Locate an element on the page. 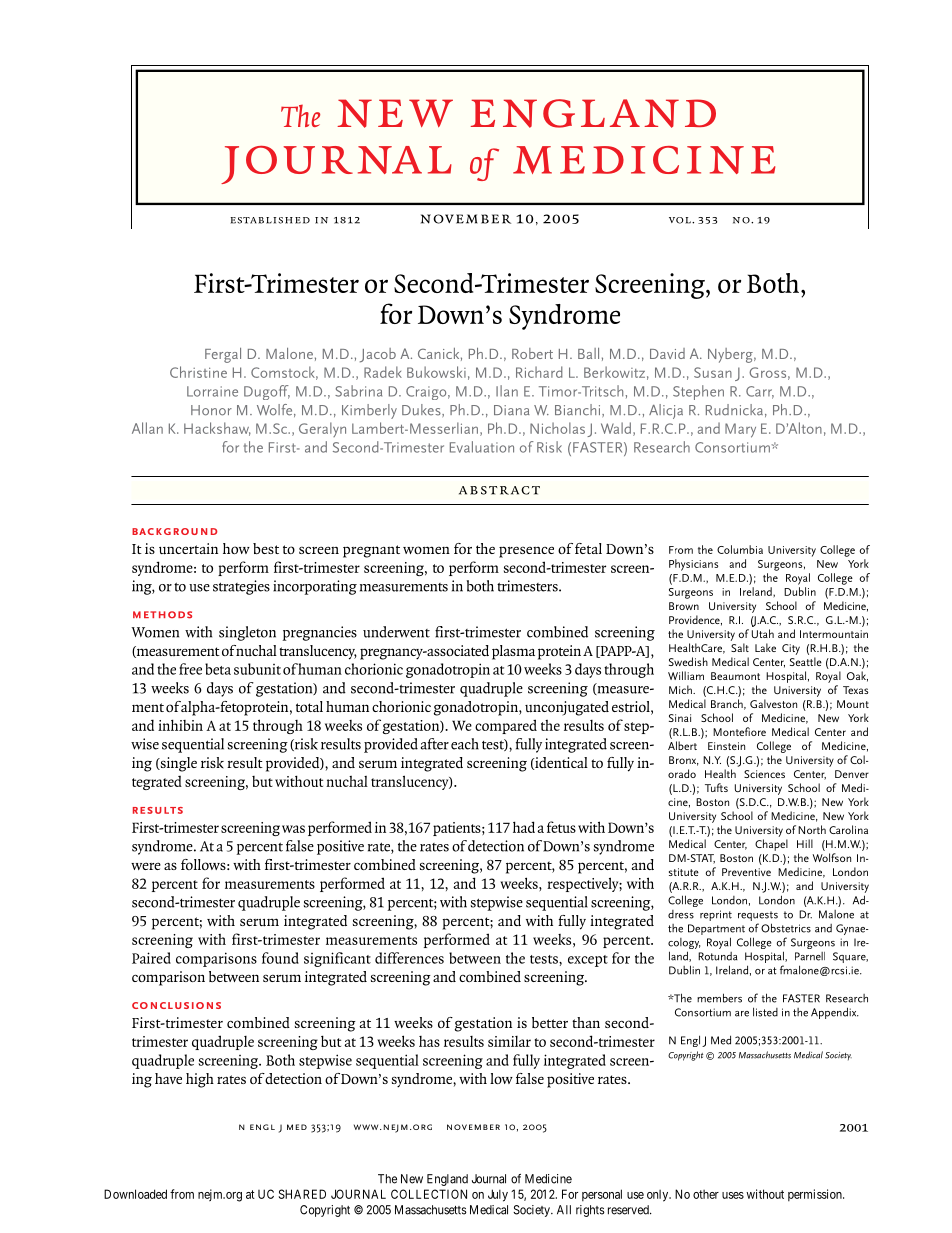  SHARED is located at coordinates (302, 1194).
